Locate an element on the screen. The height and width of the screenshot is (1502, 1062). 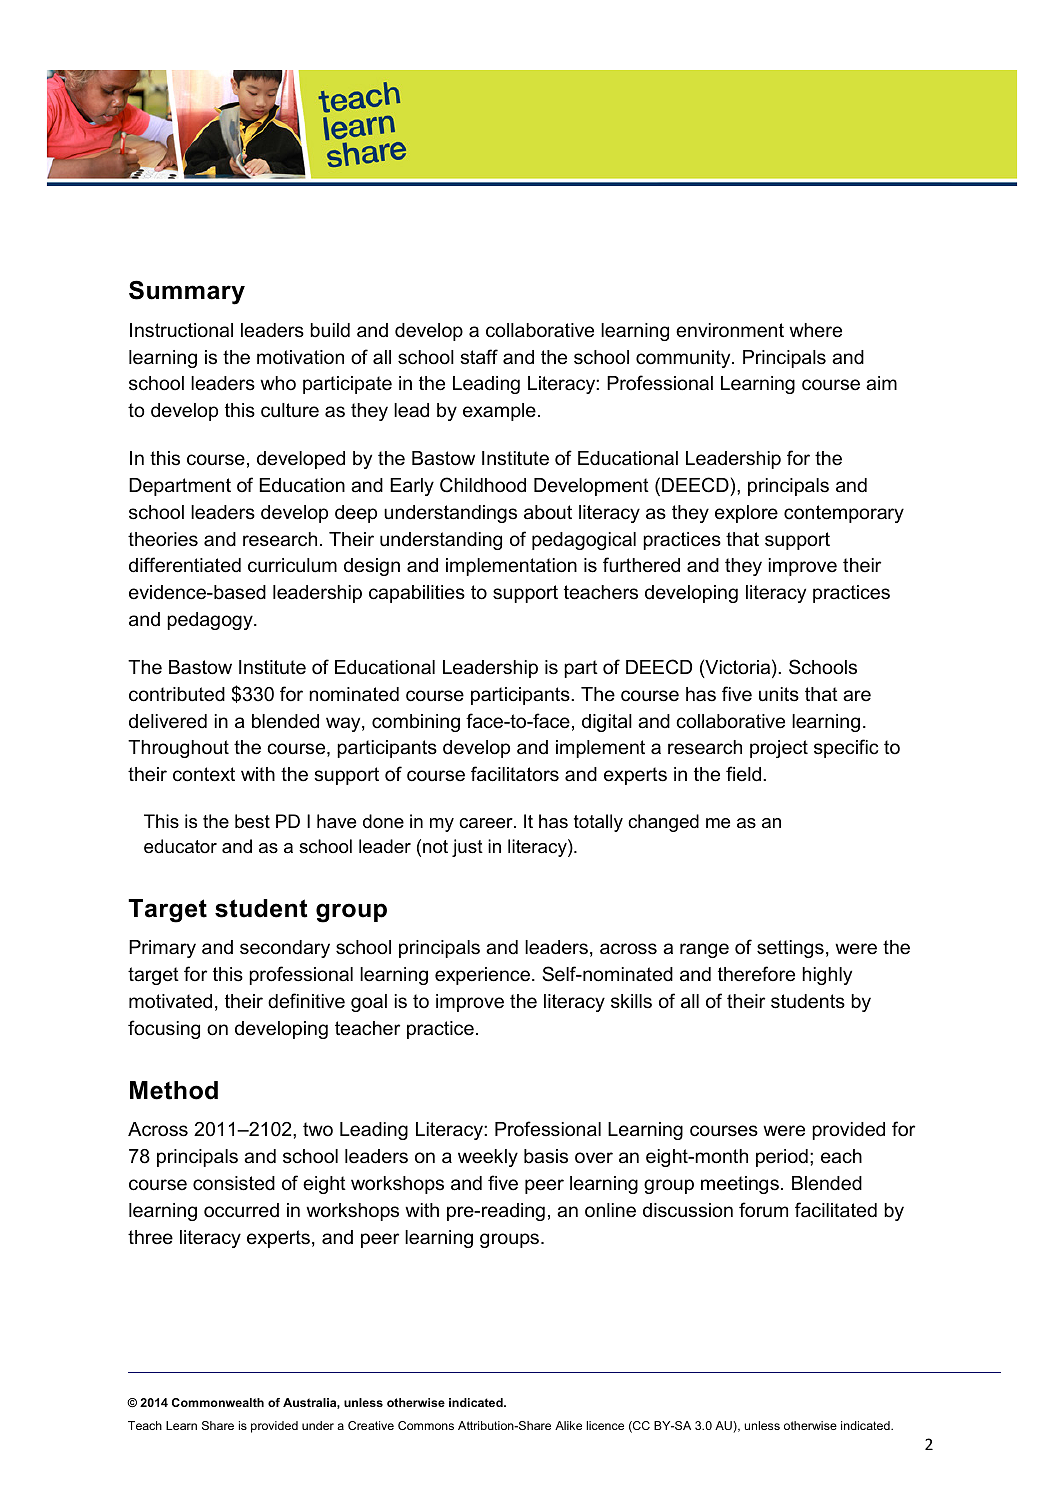
just is located at coordinates (467, 848).
